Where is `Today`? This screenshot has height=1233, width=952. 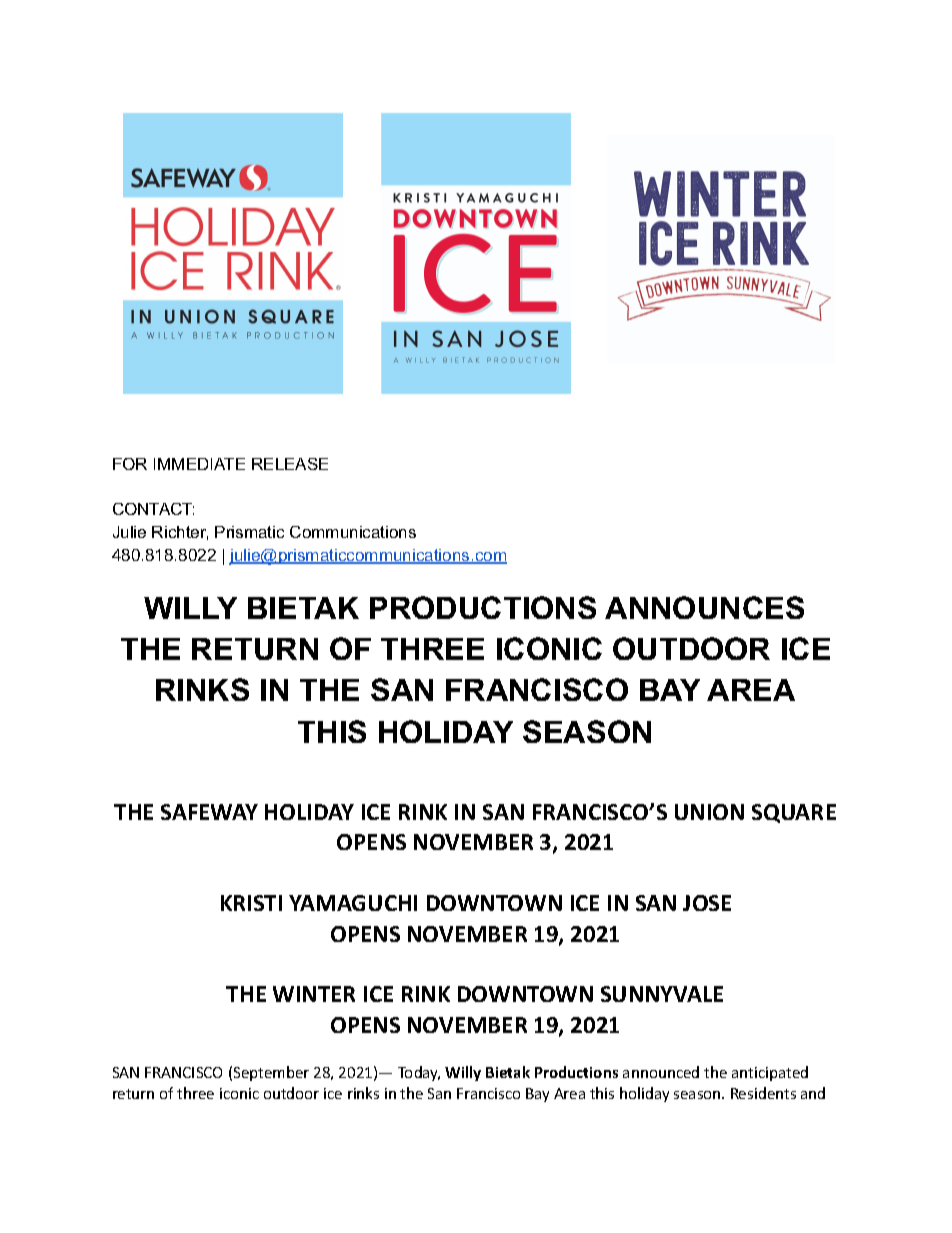
Today is located at coordinates (419, 1073).
